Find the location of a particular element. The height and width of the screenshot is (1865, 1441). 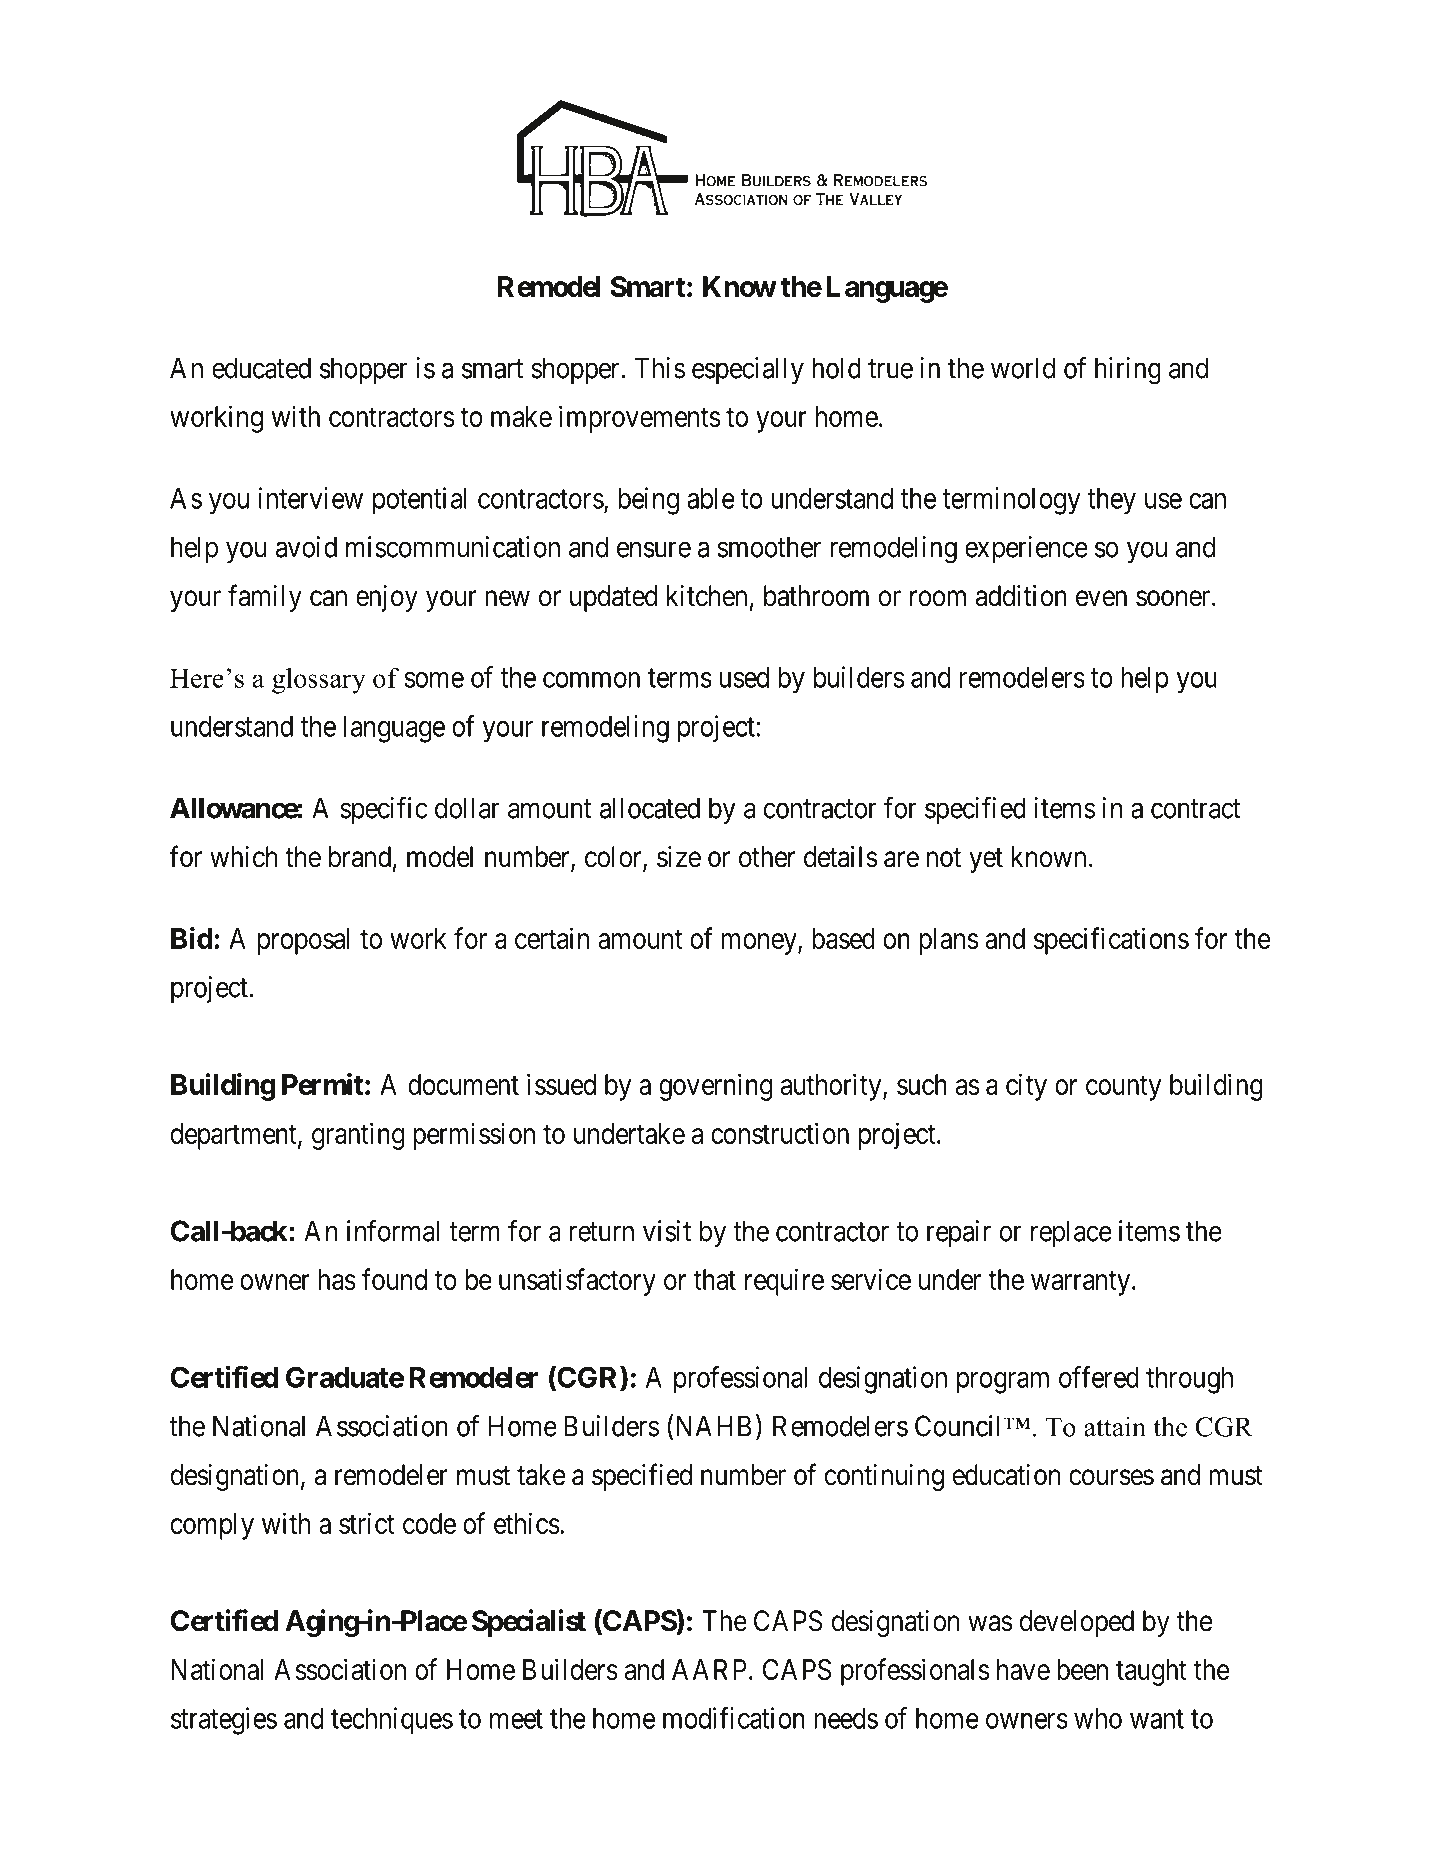

improvements is located at coordinates (640, 419).
